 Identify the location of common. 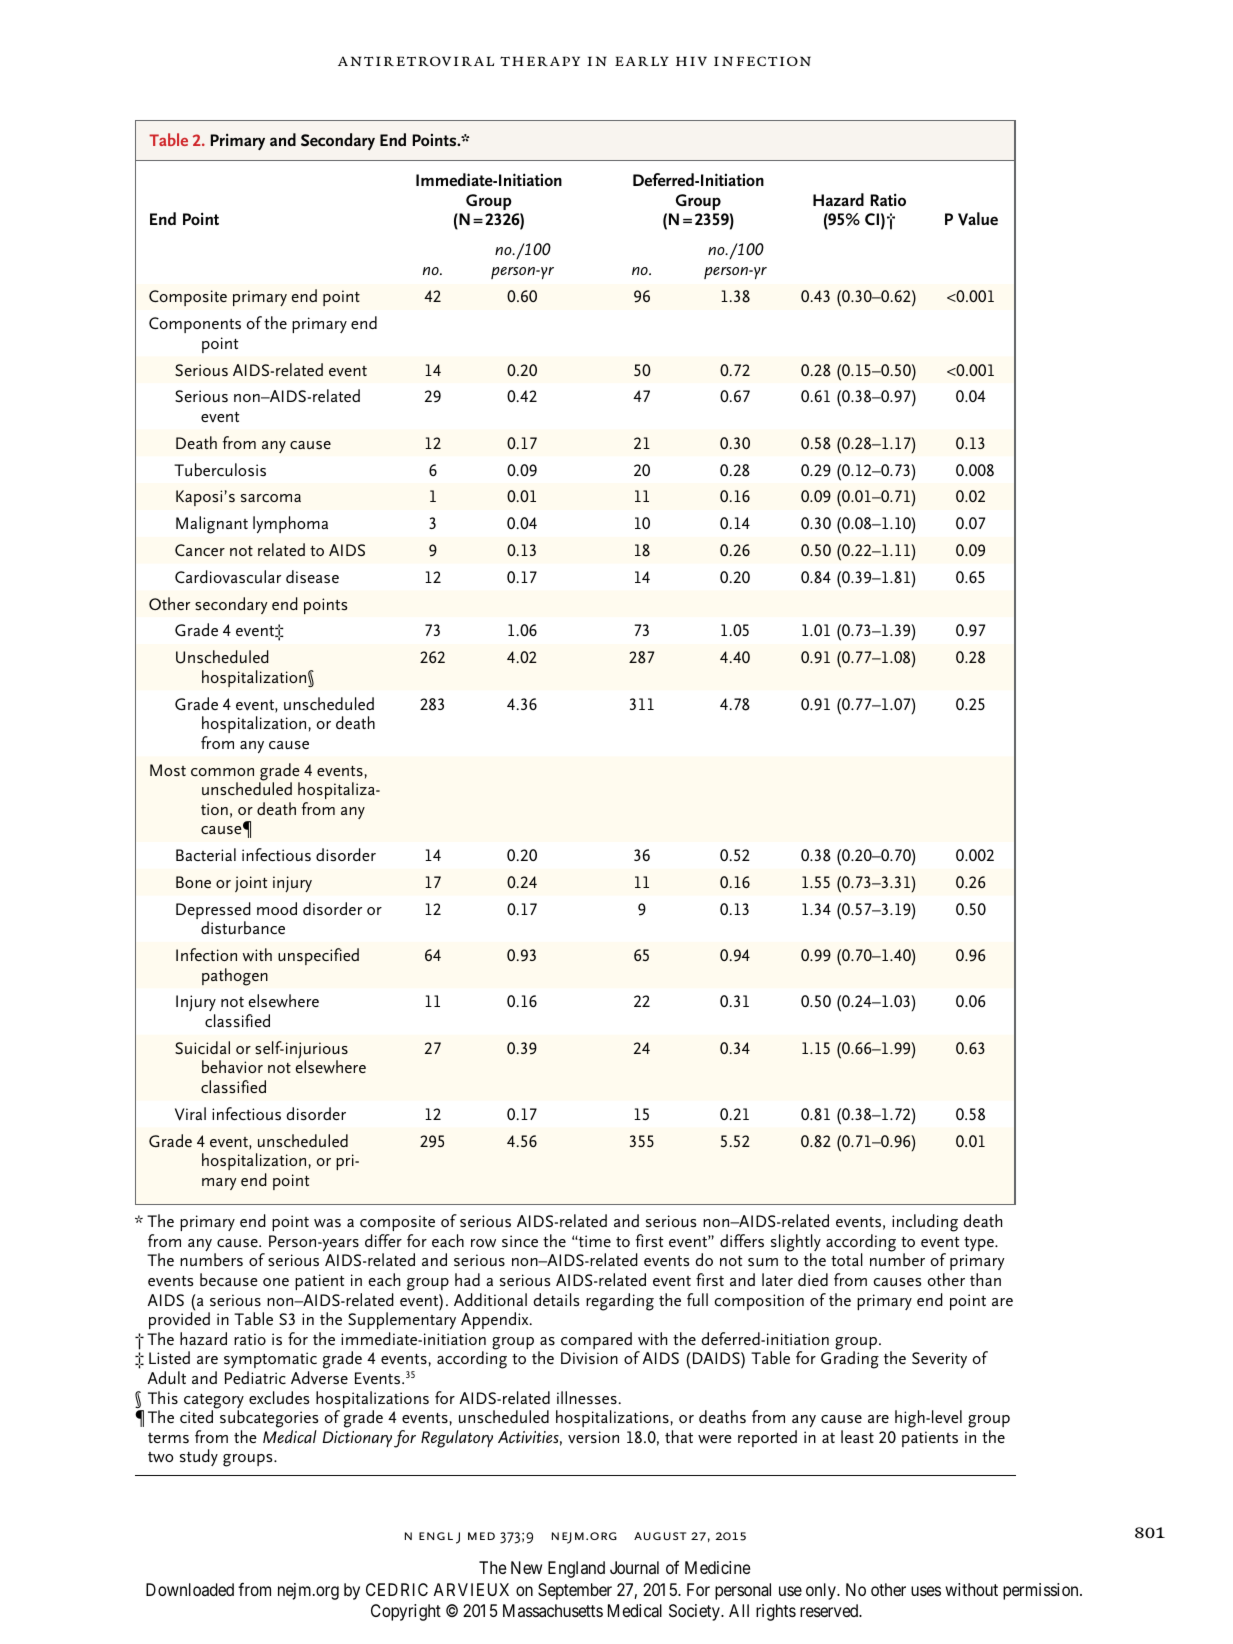
(222, 772).
